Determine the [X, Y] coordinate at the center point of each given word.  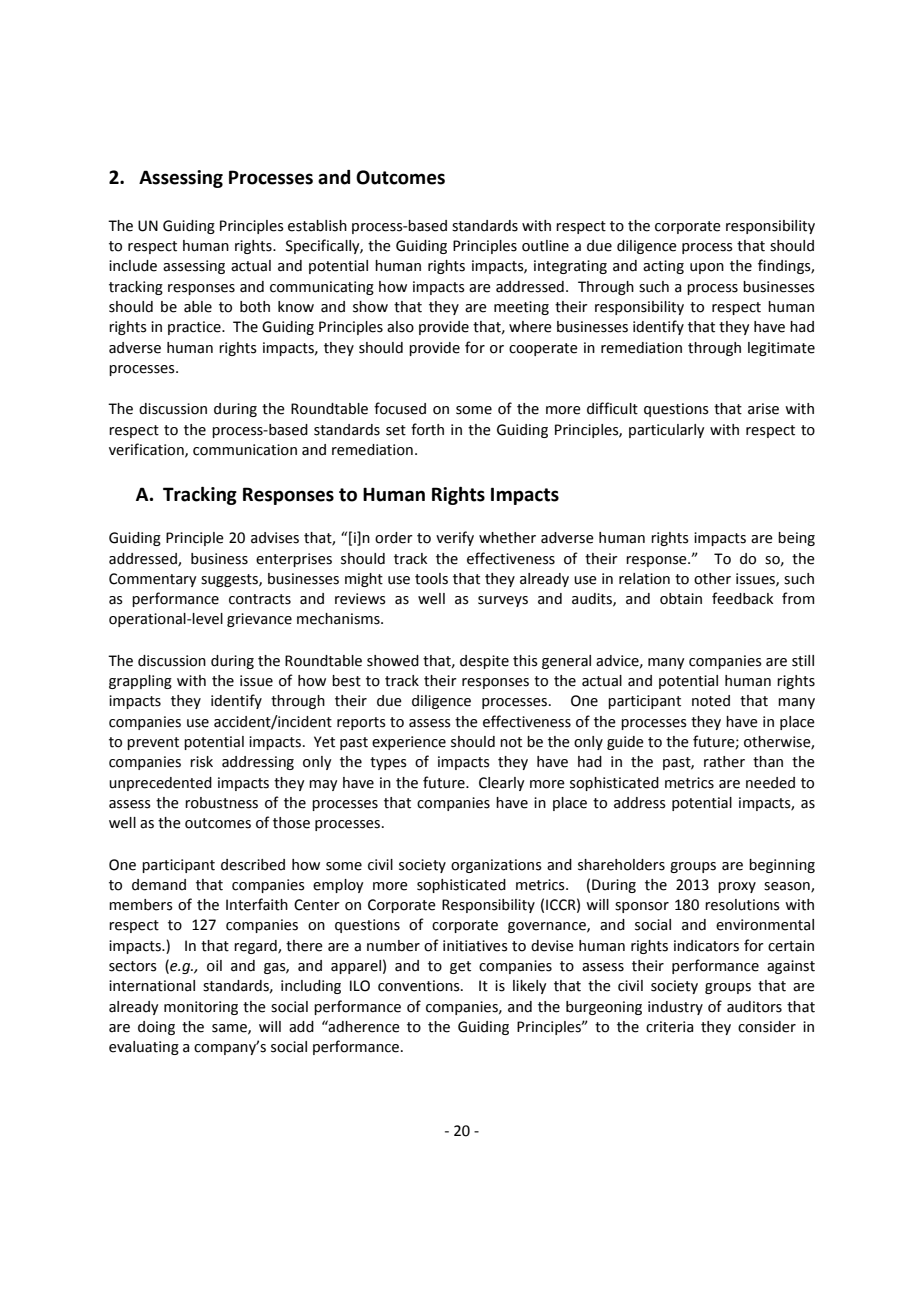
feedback [742, 598]
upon [707, 268]
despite [484, 662]
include [133, 266]
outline [545, 246]
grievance [259, 620]
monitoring [201, 1008]
